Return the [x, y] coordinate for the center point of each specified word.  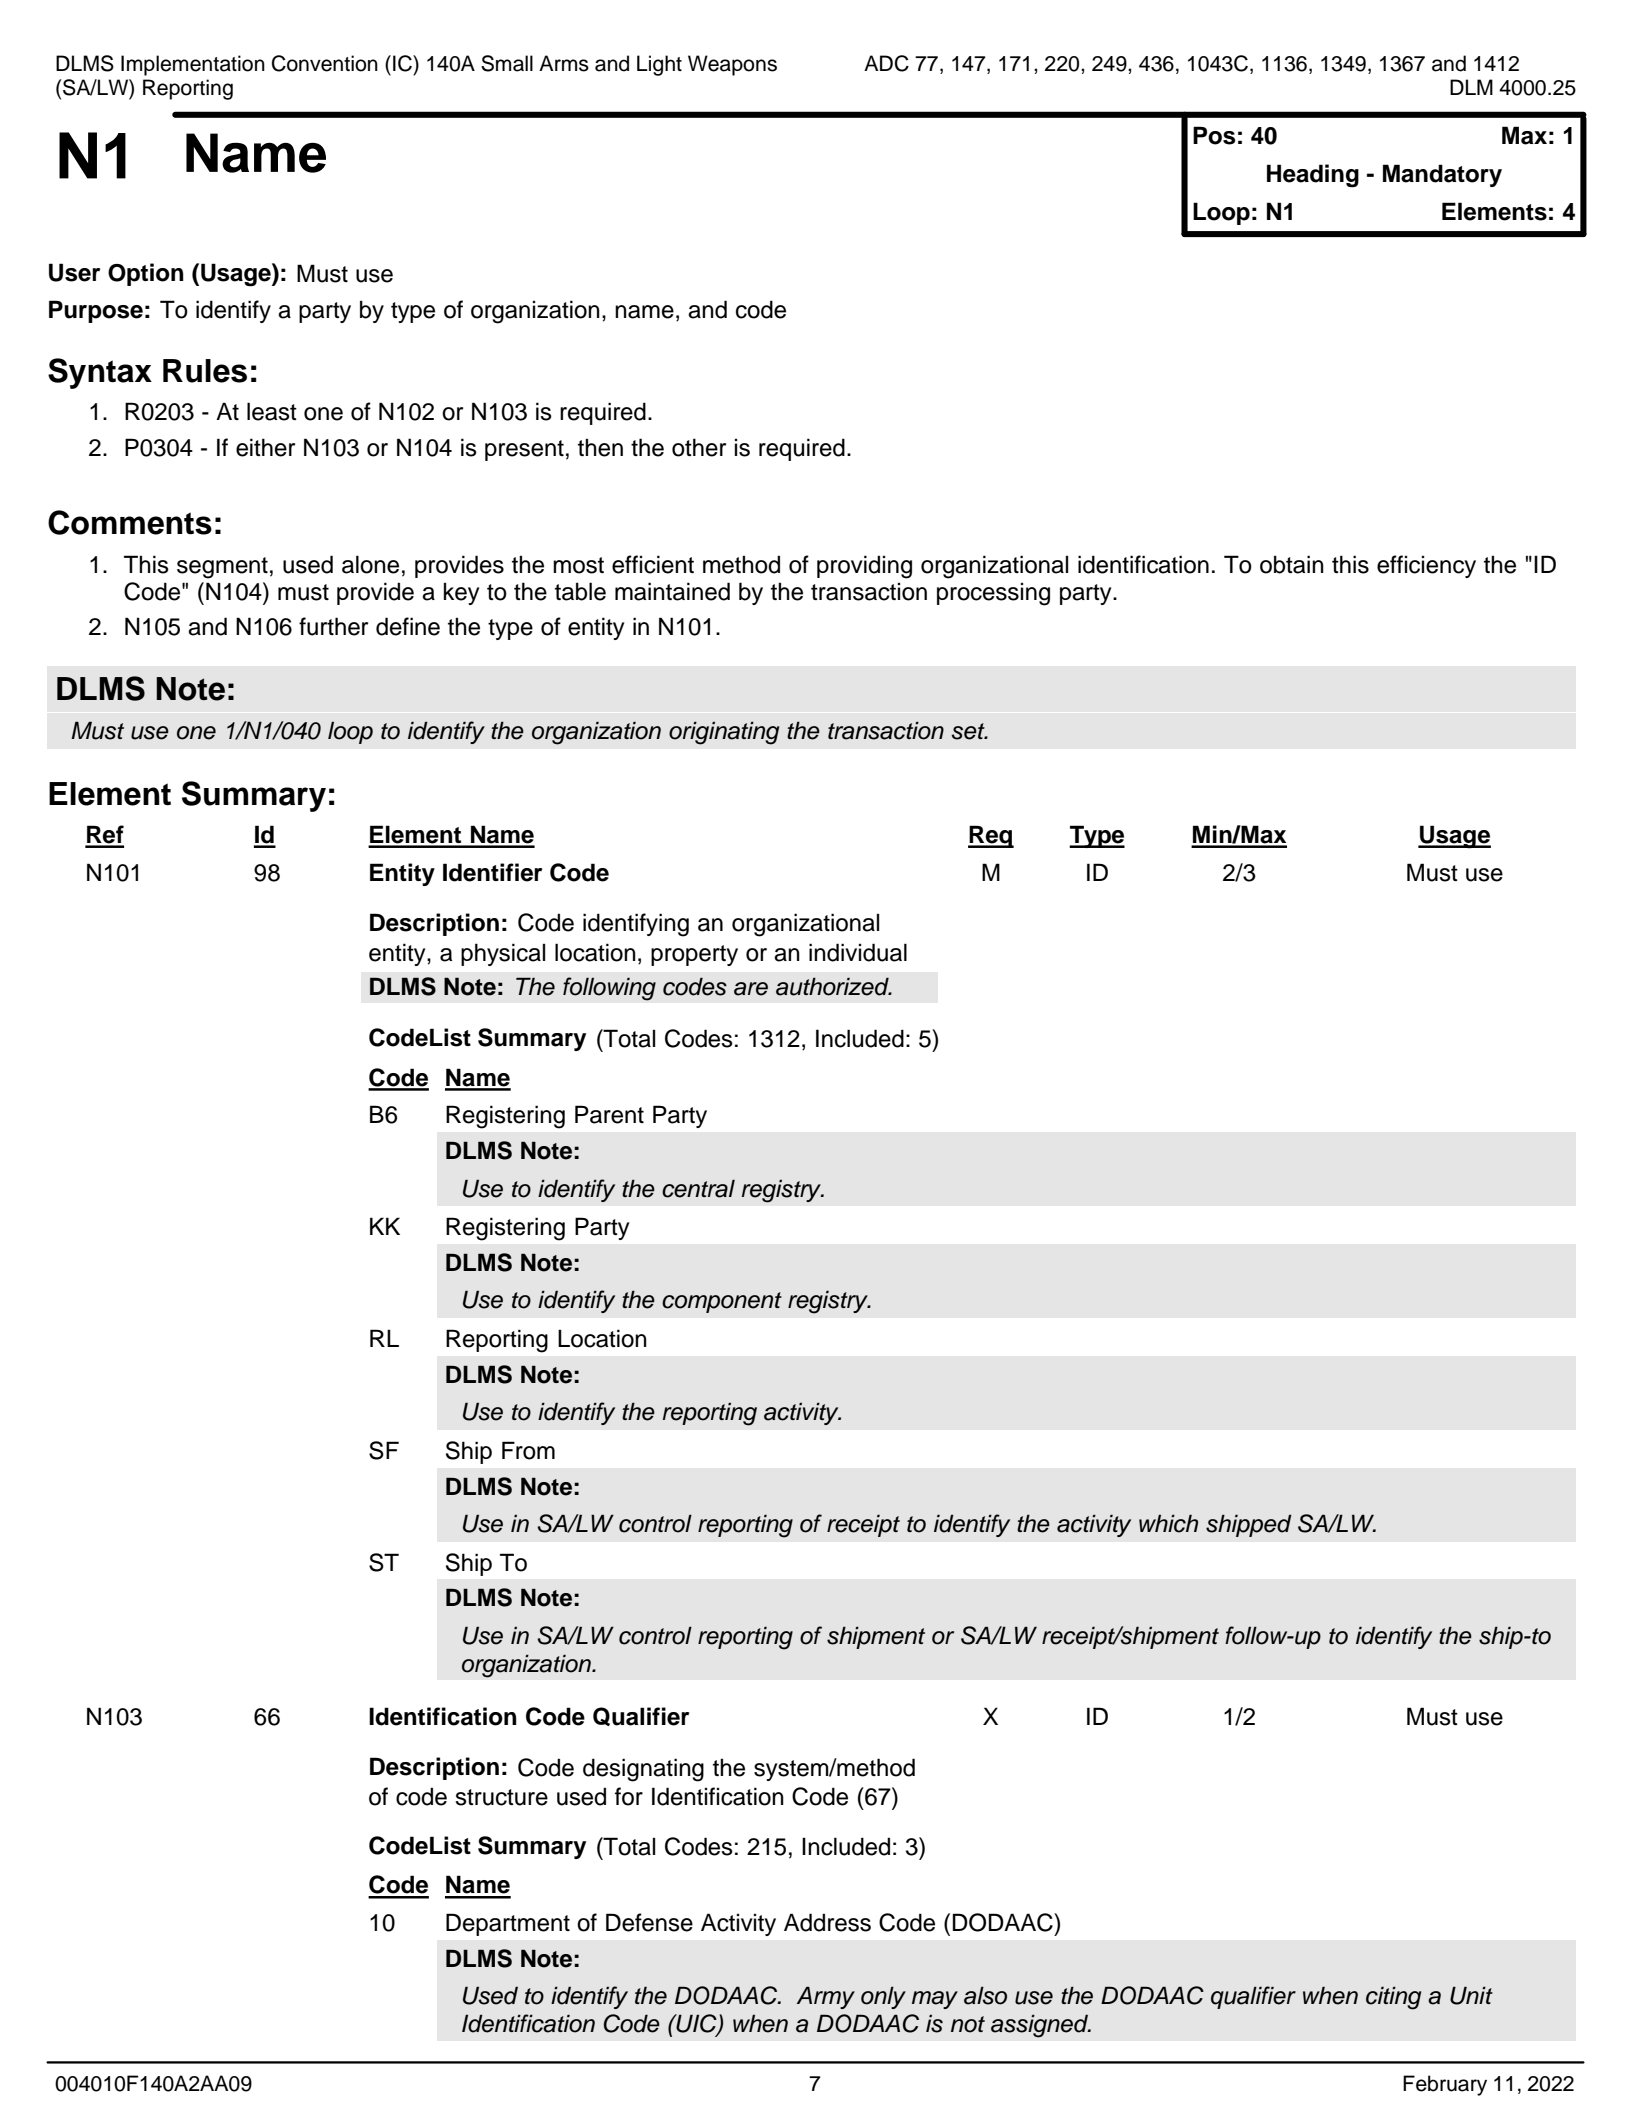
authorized [833, 986]
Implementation [193, 65]
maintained [672, 591]
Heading [1313, 176]
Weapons [732, 65]
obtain [1292, 564]
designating [643, 1770]
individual [858, 952]
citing [1393, 1998]
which [1168, 1523]
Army [826, 1997]
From [528, 1450]
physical [503, 954]
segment [222, 568]
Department [508, 1924]
